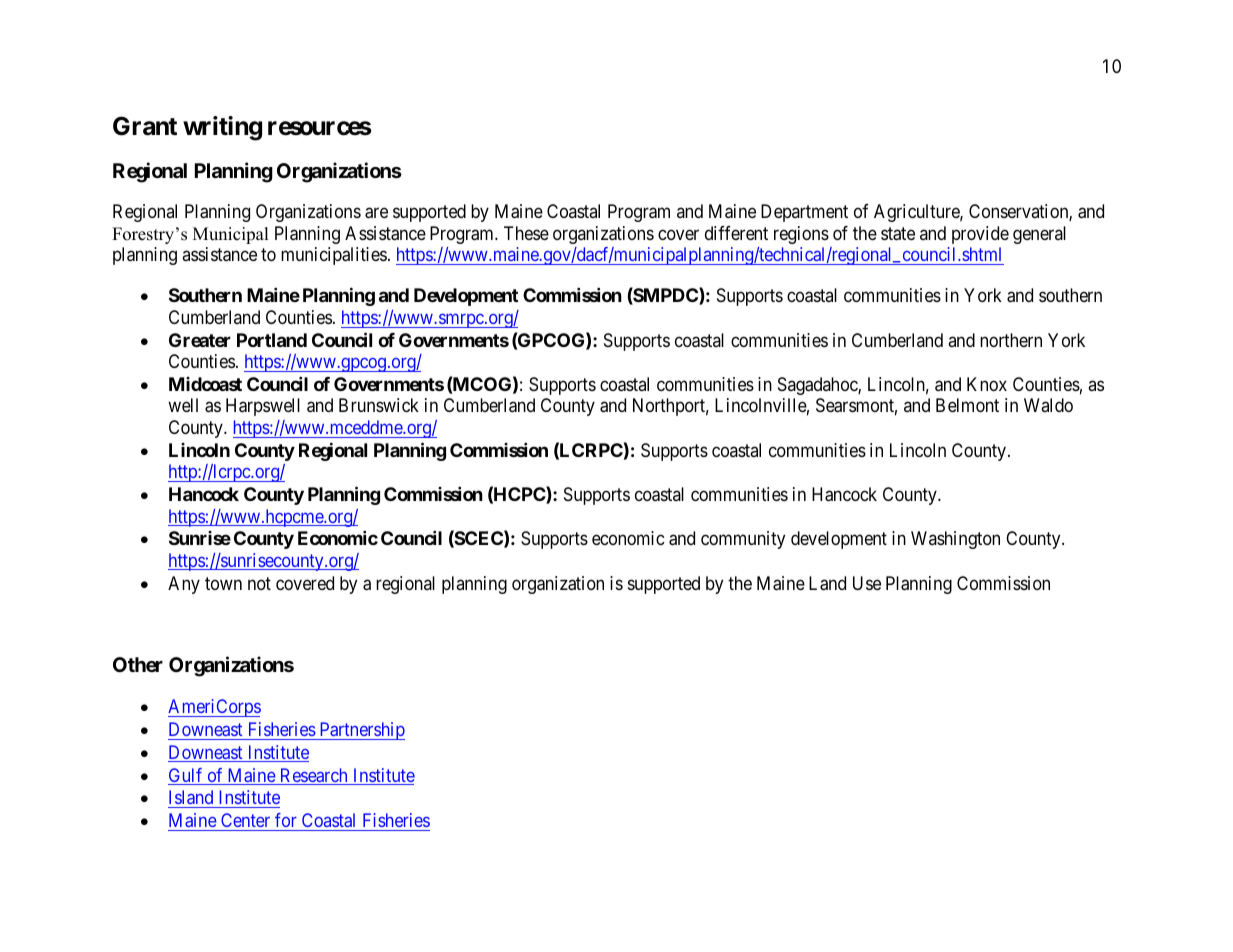  Describe the element at coordinates (987, 384) in the screenshot. I see `Knox` at that location.
